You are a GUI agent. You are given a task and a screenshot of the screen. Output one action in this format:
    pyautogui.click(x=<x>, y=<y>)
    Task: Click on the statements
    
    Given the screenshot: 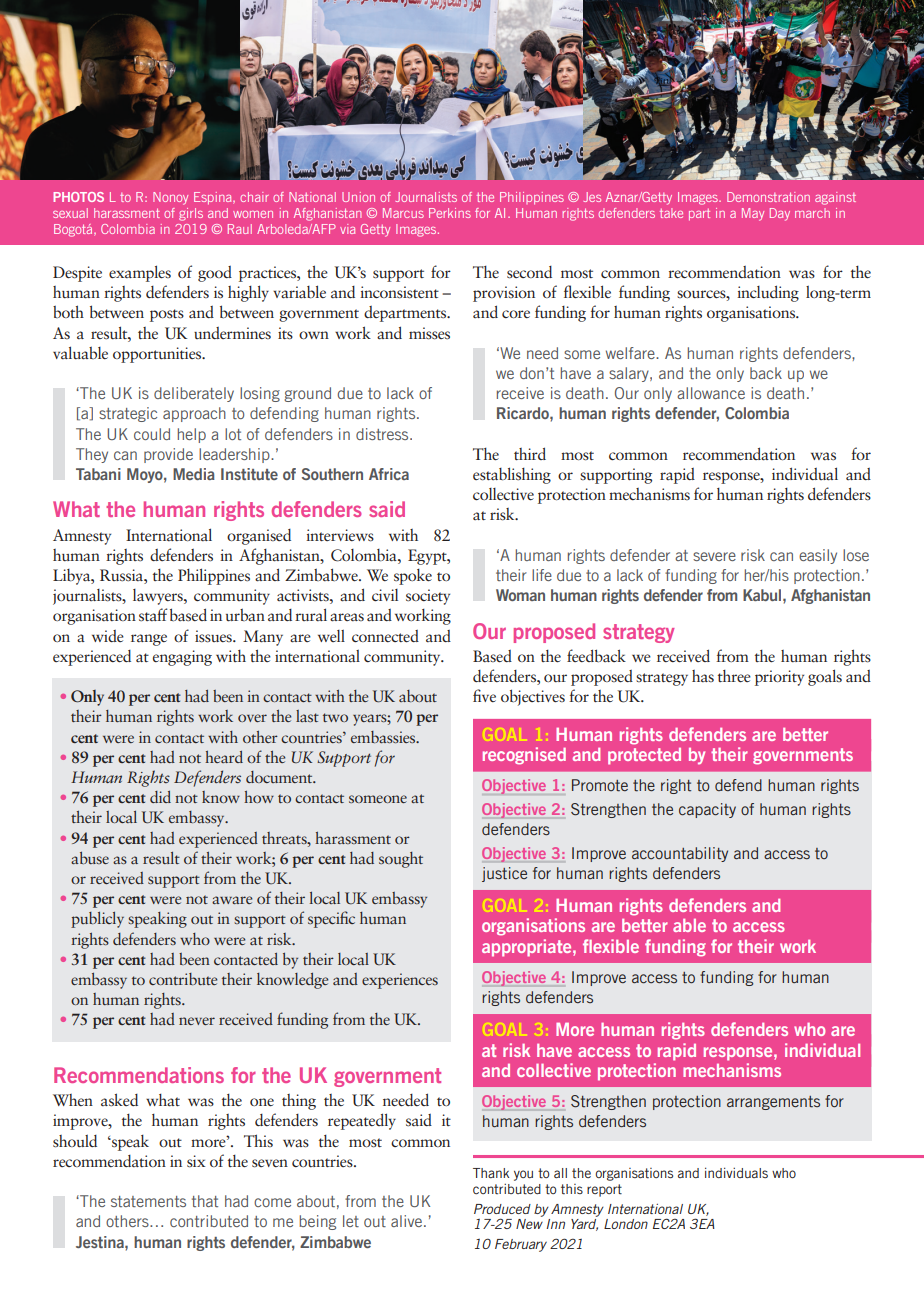 What is the action you would take?
    pyautogui.click(x=148, y=1201)
